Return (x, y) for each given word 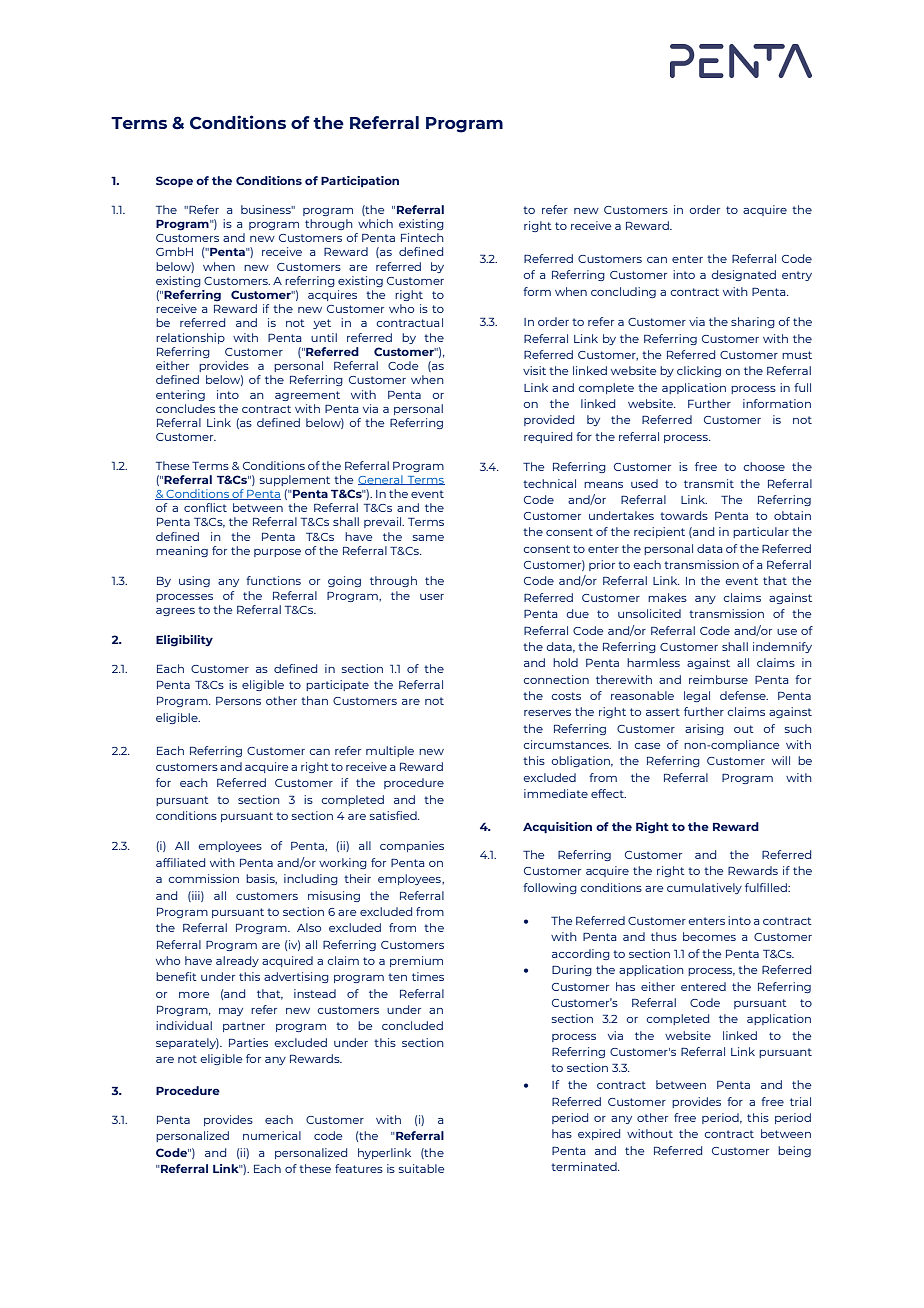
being (794, 1151)
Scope (174, 181)
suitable (421, 1168)
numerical (272, 1135)
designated (744, 275)
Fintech (422, 237)
